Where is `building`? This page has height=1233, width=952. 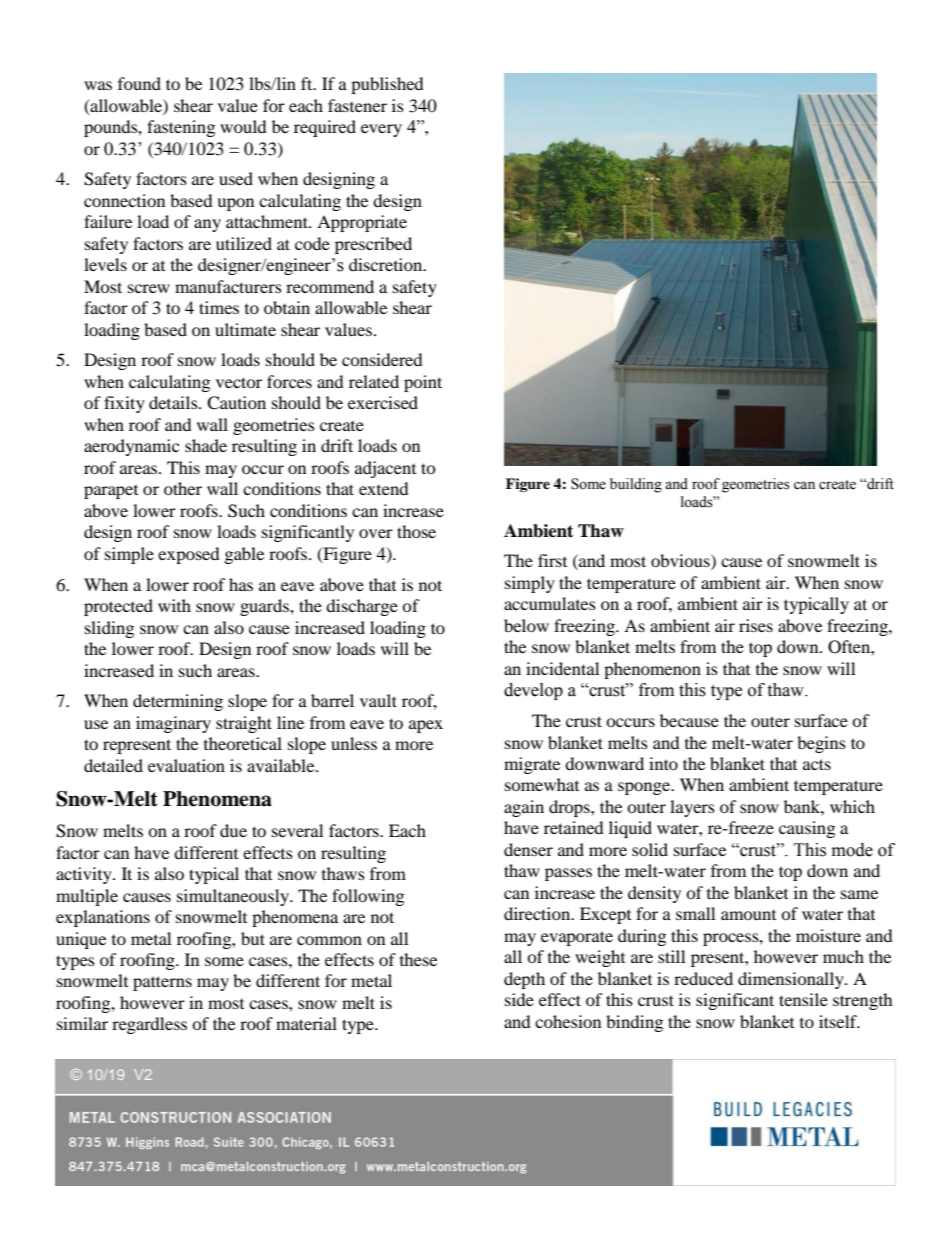 building is located at coordinates (636, 485).
